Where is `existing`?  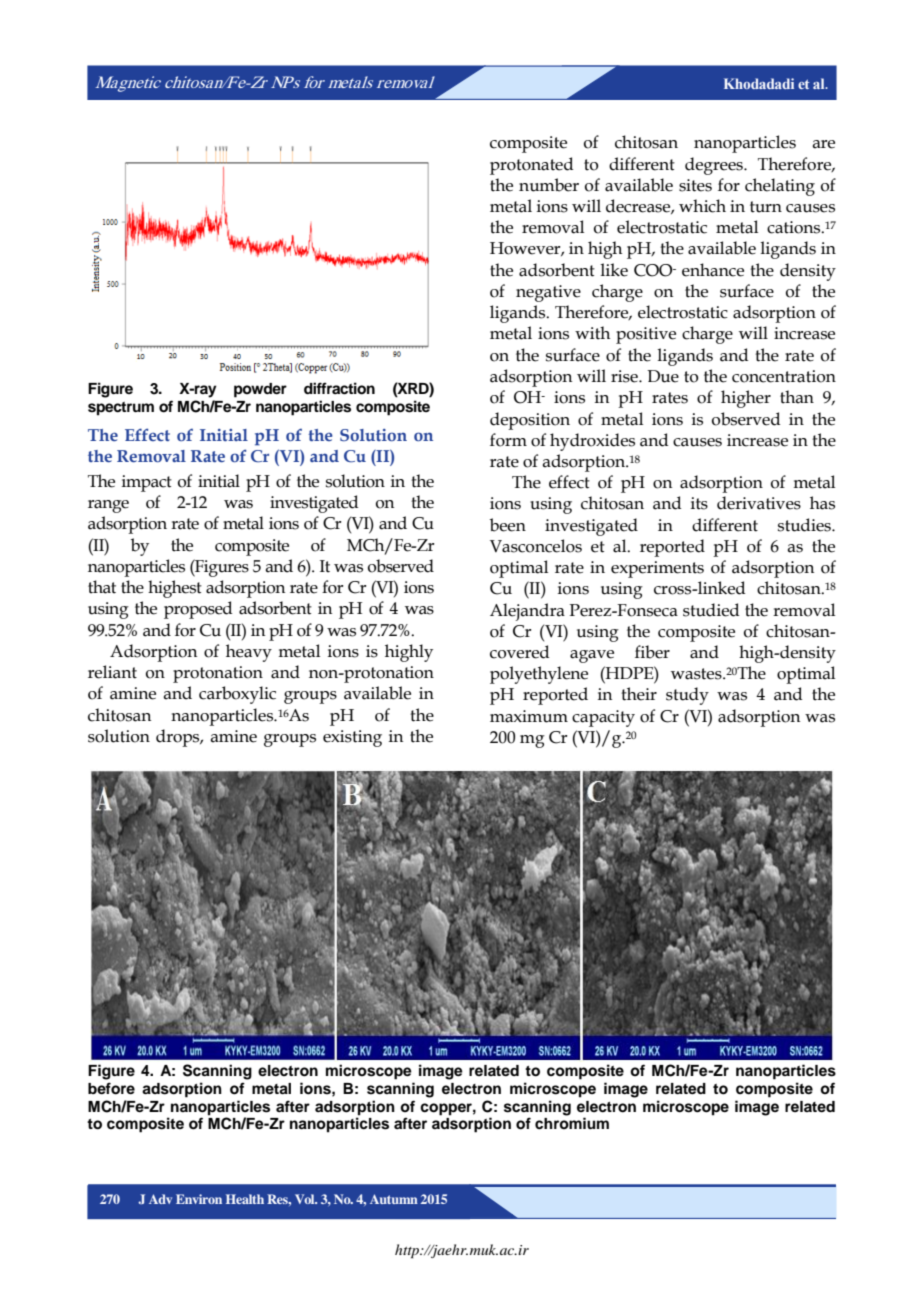 existing is located at coordinates (352, 738).
